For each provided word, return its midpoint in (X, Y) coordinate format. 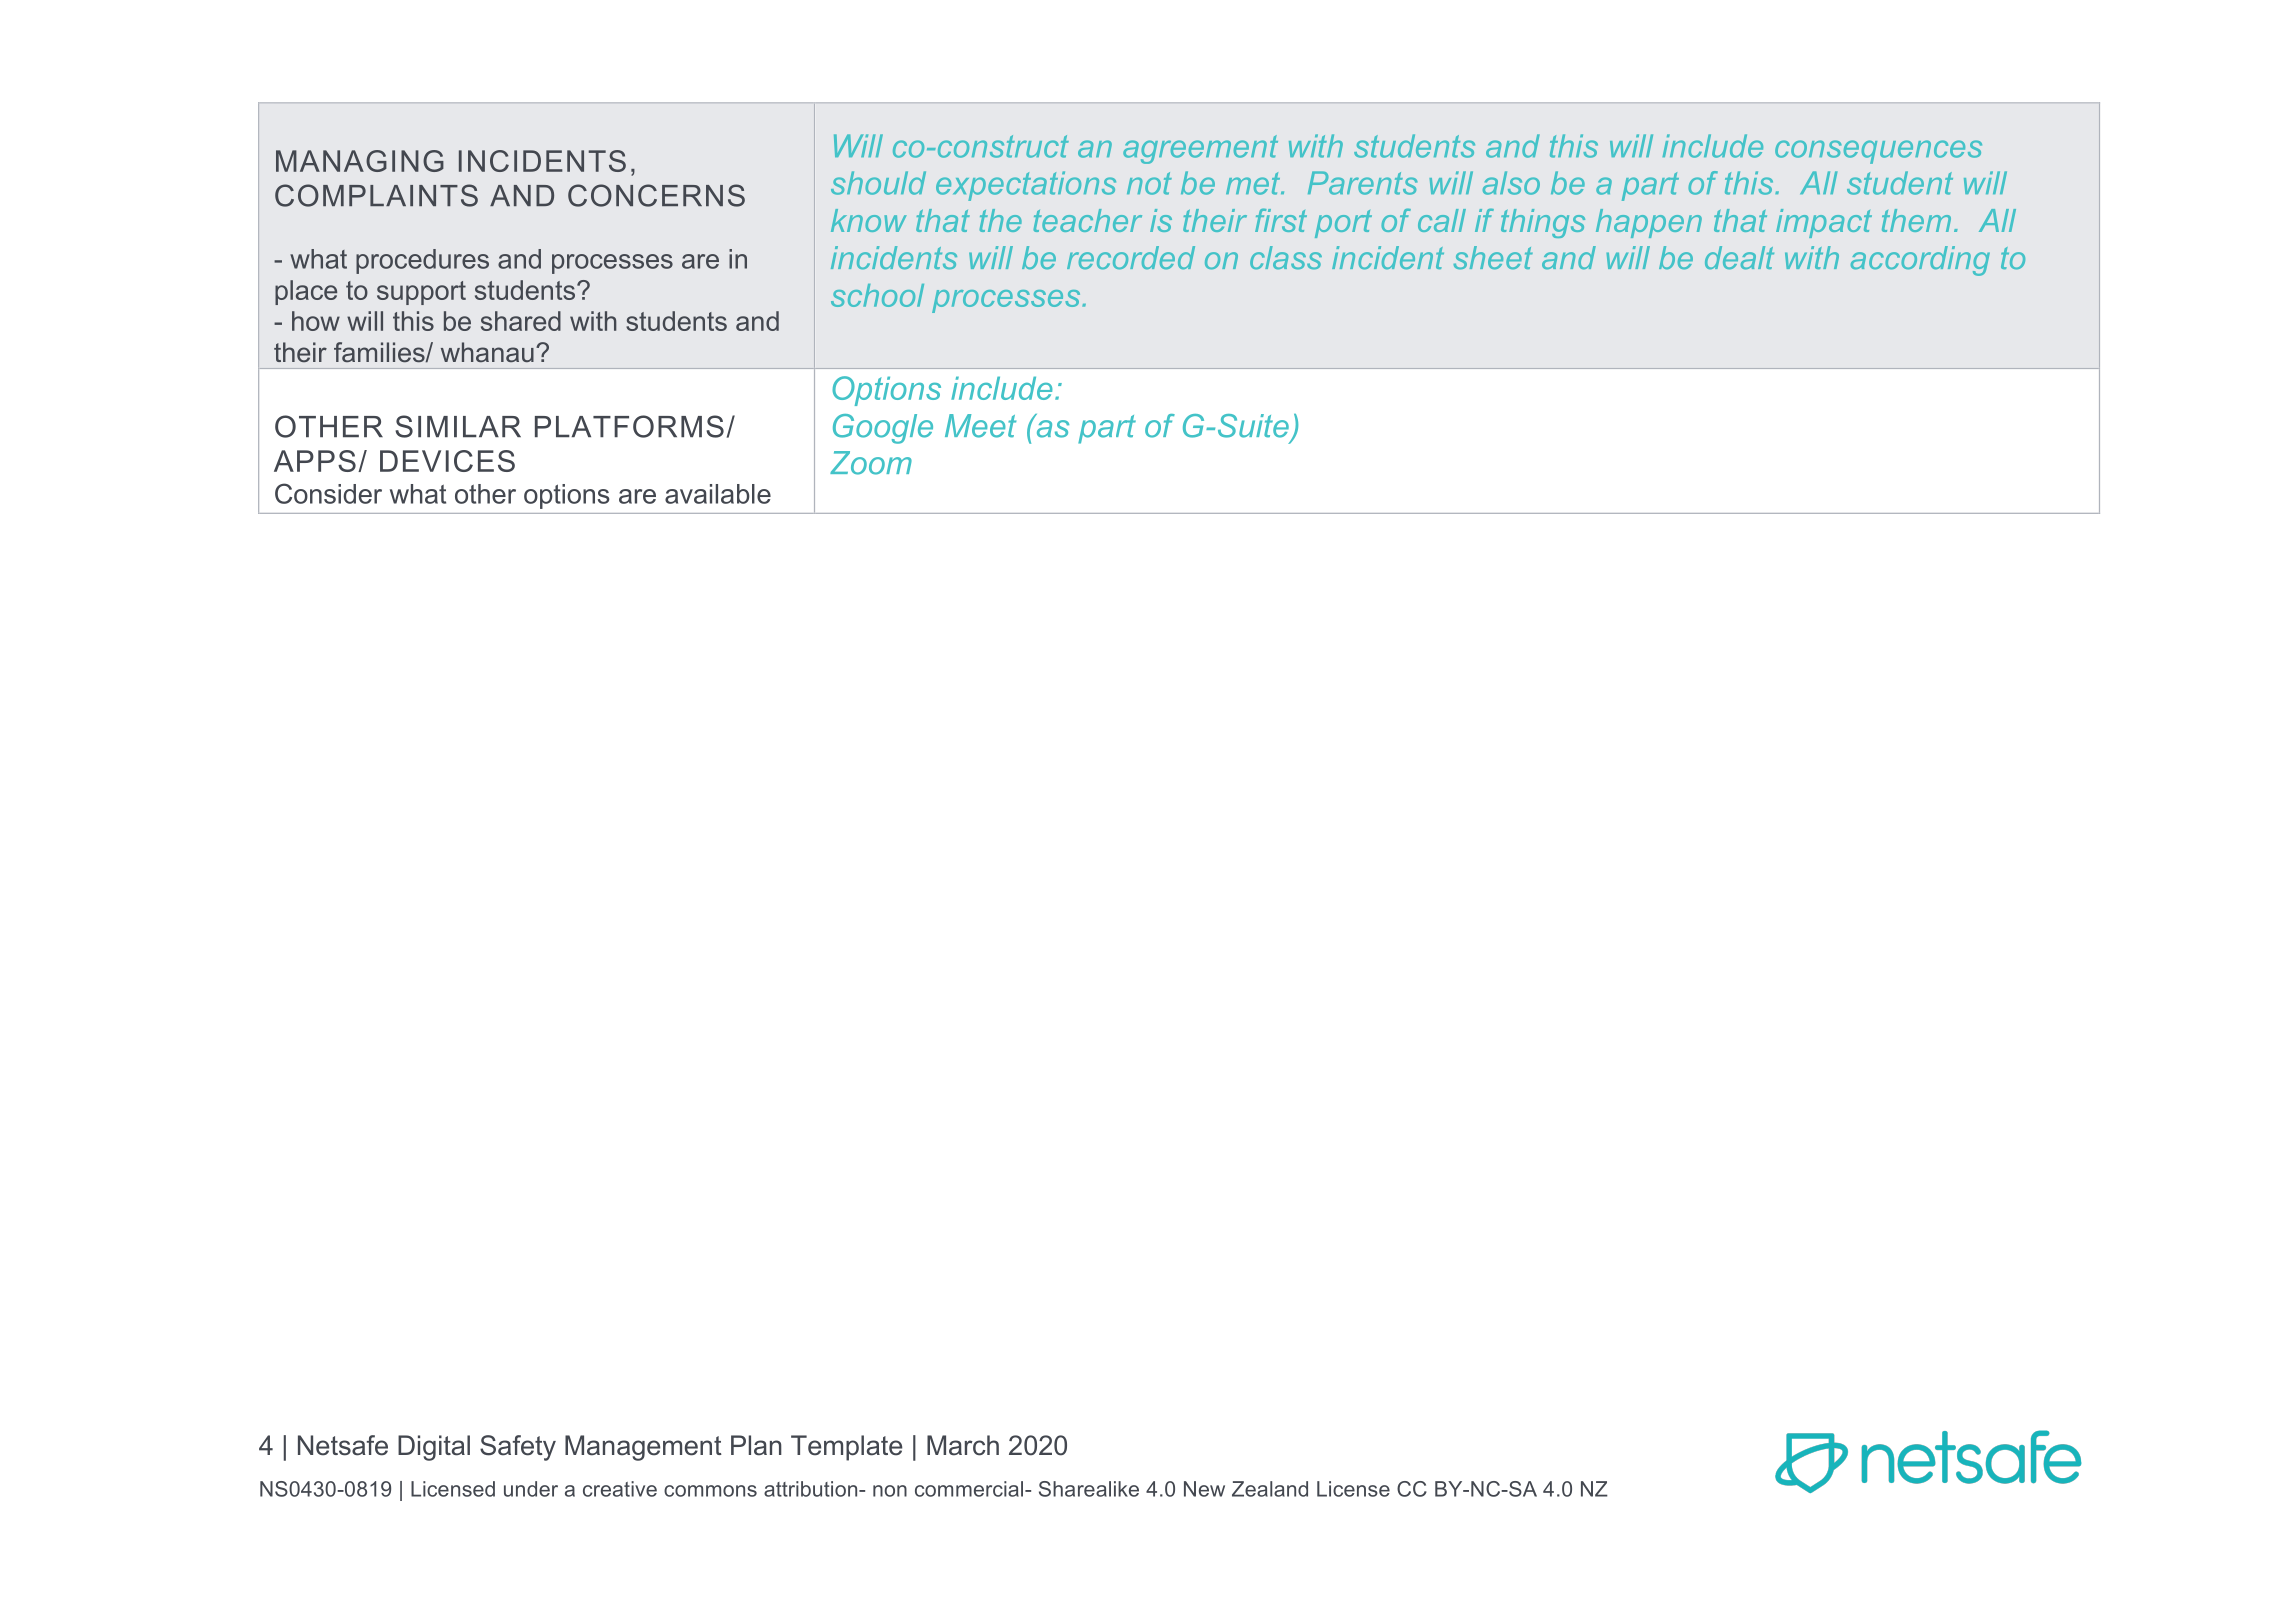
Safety (518, 1448)
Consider (328, 493)
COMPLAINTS (376, 195)
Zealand (1270, 1489)
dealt (1739, 257)
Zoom (871, 463)
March (963, 1445)
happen (1649, 223)
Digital (434, 1448)
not (1149, 183)
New (1204, 1489)
